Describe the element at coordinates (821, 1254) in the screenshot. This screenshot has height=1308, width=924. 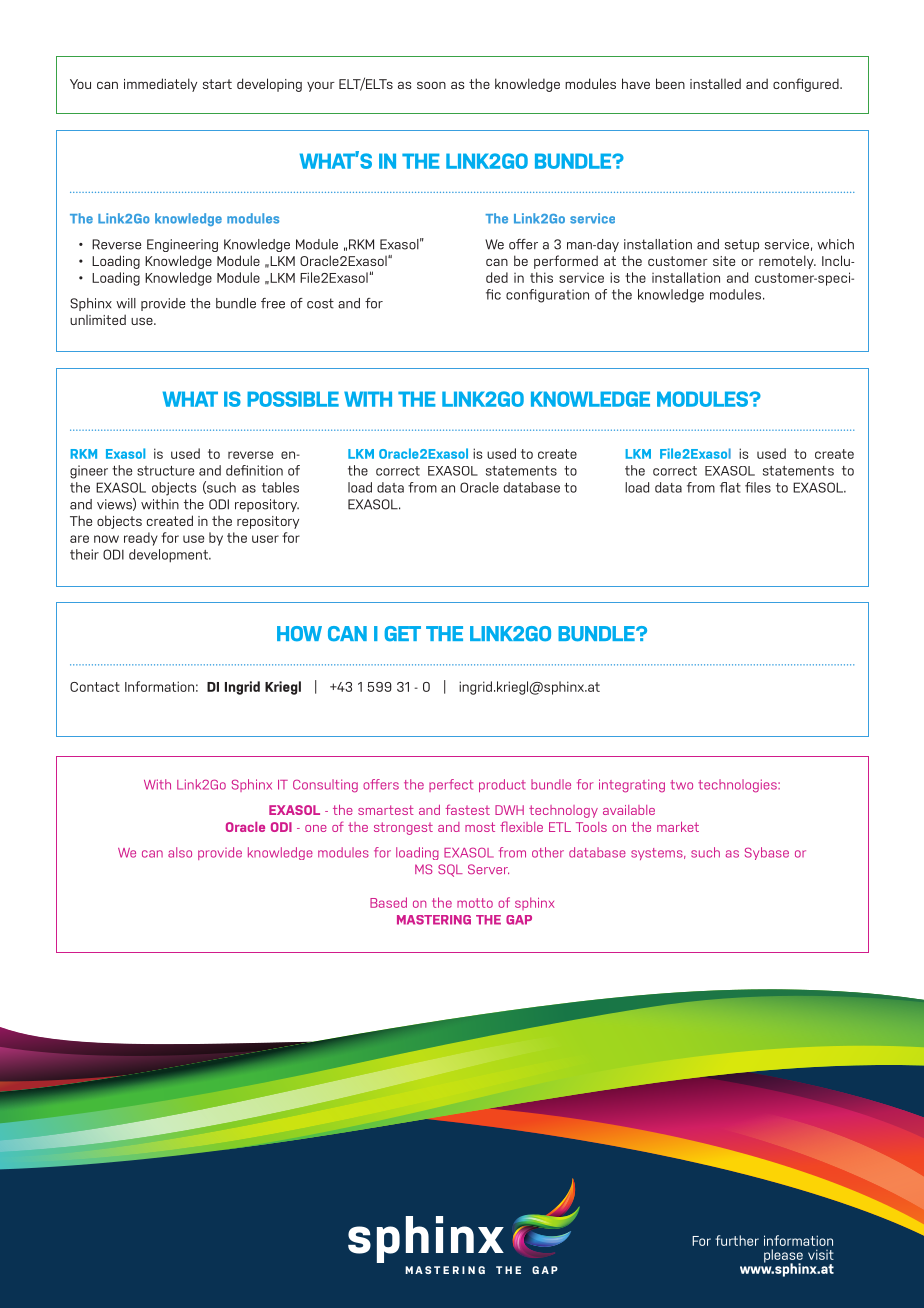
I see `visit` at that location.
